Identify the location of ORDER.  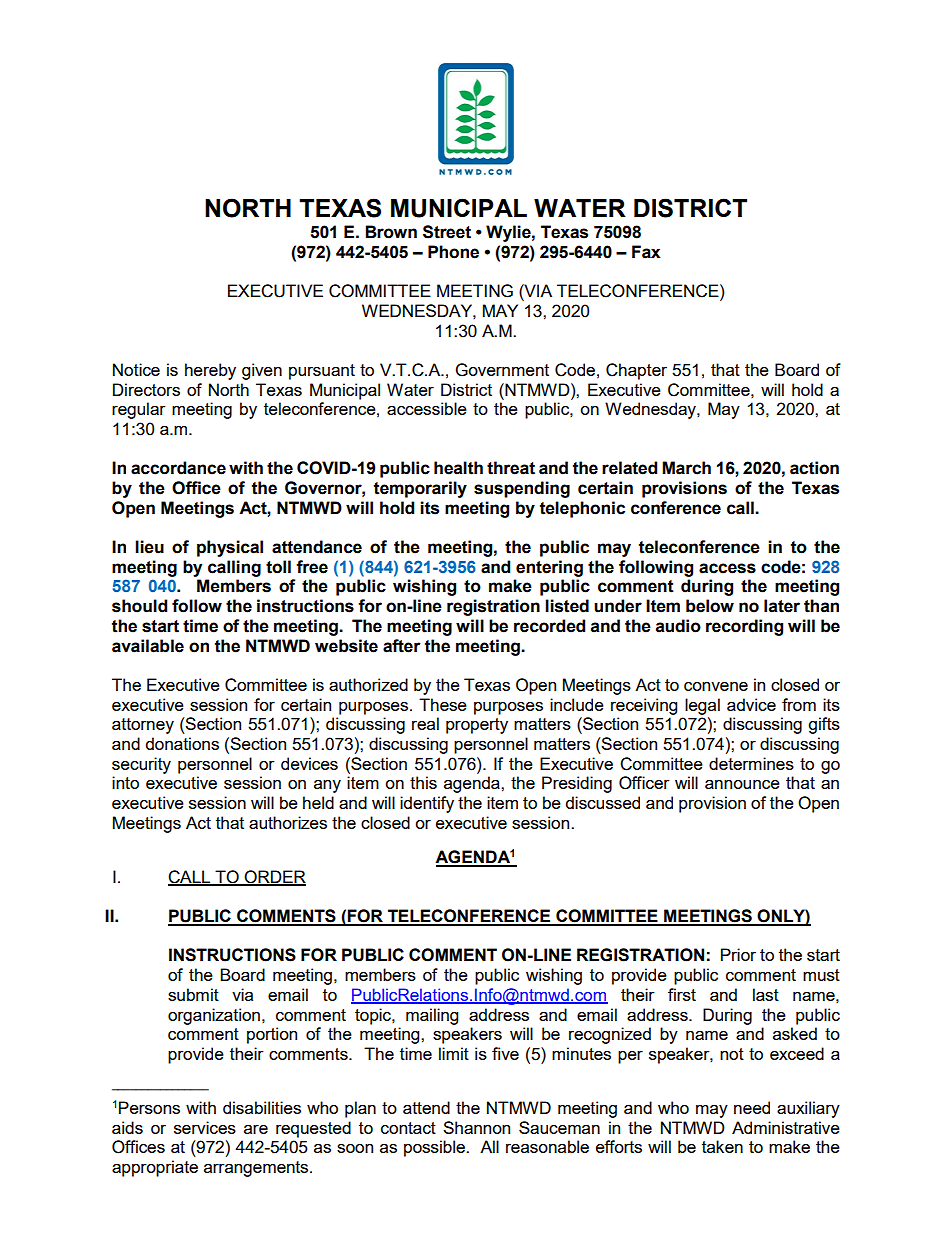
(274, 877).
